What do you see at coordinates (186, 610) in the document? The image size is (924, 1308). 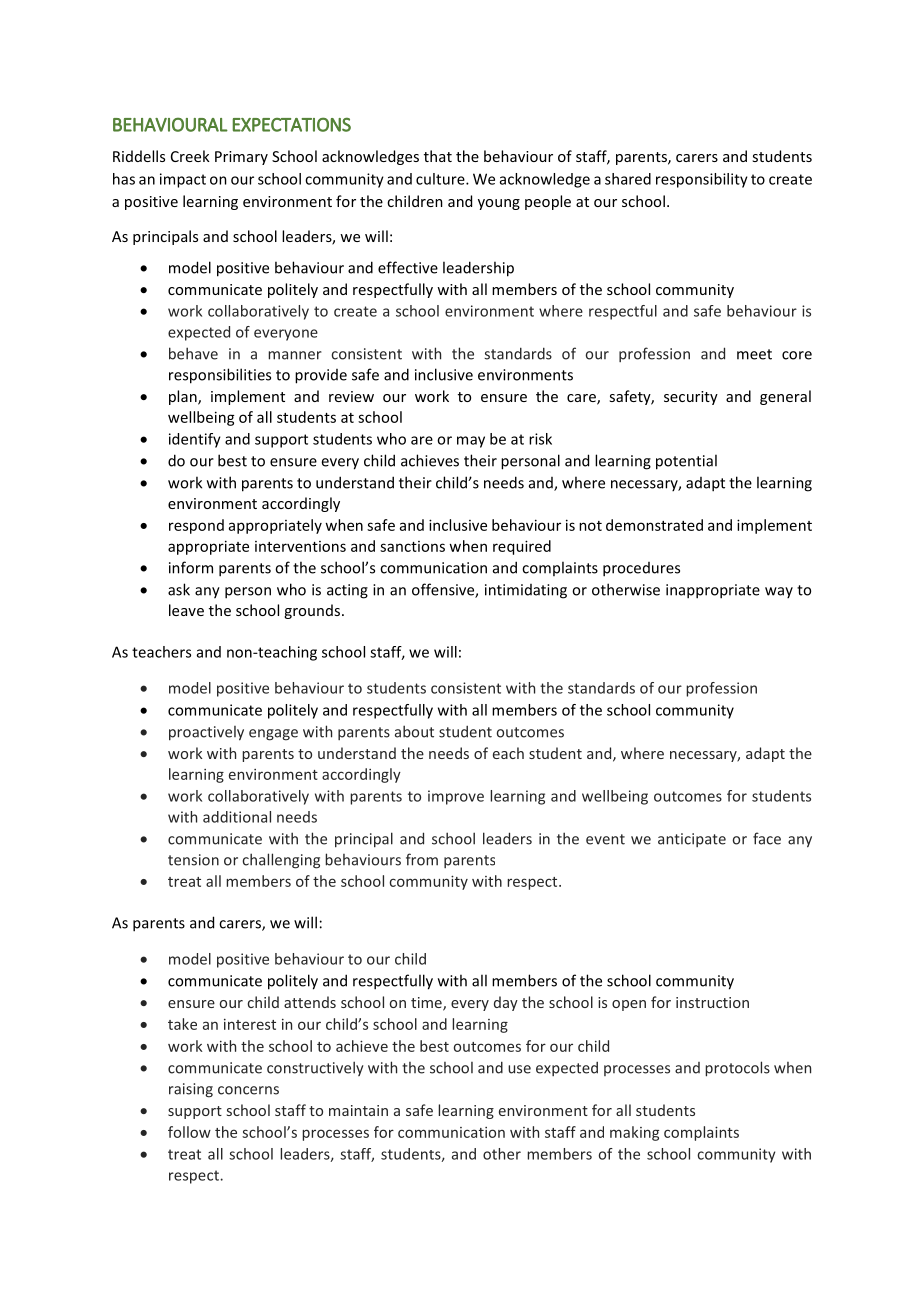 I see `leave` at bounding box center [186, 610].
